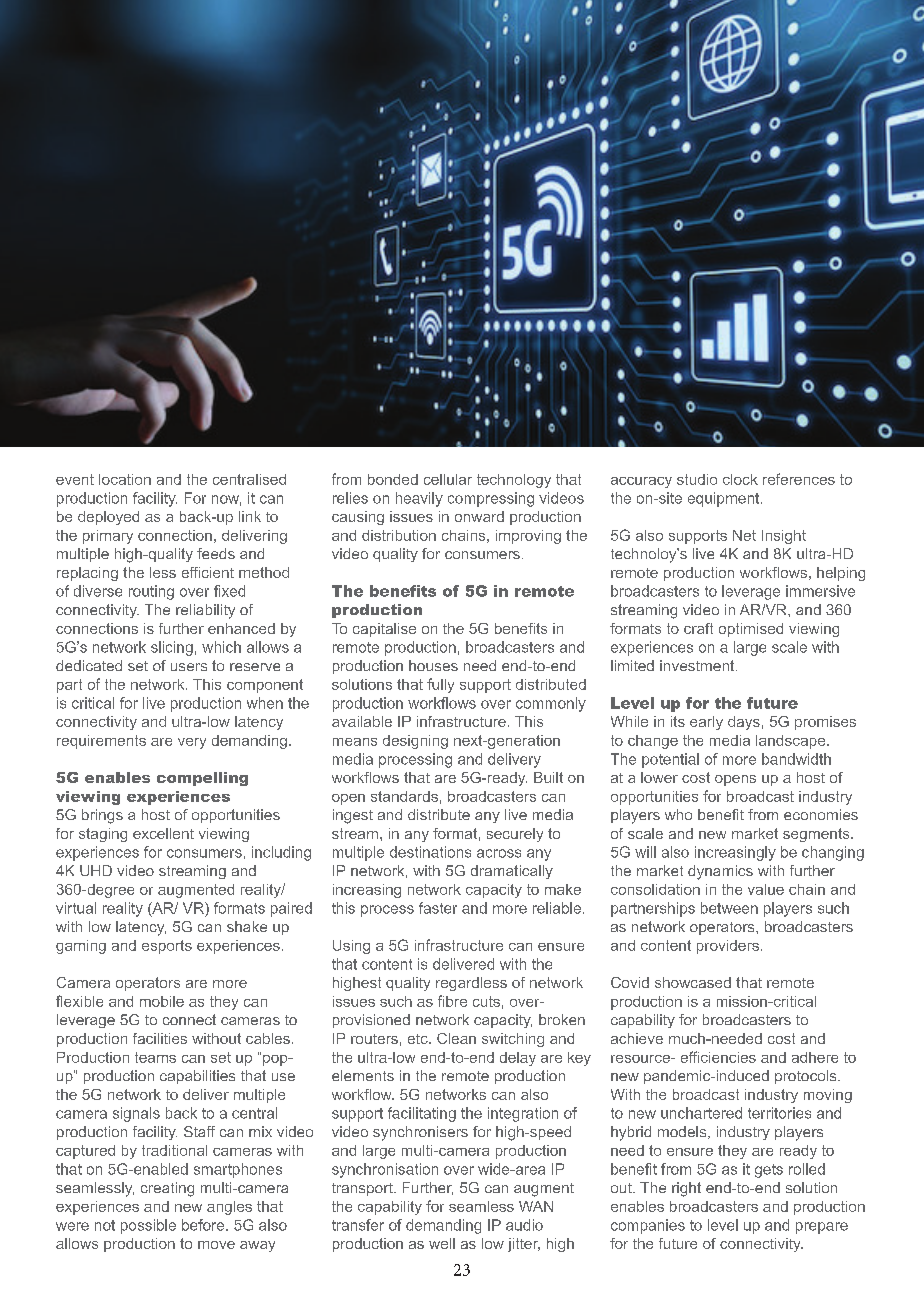 This screenshot has height=1308, width=924. Describe the element at coordinates (725, 499) in the screenshot. I see `equipment` at that location.
